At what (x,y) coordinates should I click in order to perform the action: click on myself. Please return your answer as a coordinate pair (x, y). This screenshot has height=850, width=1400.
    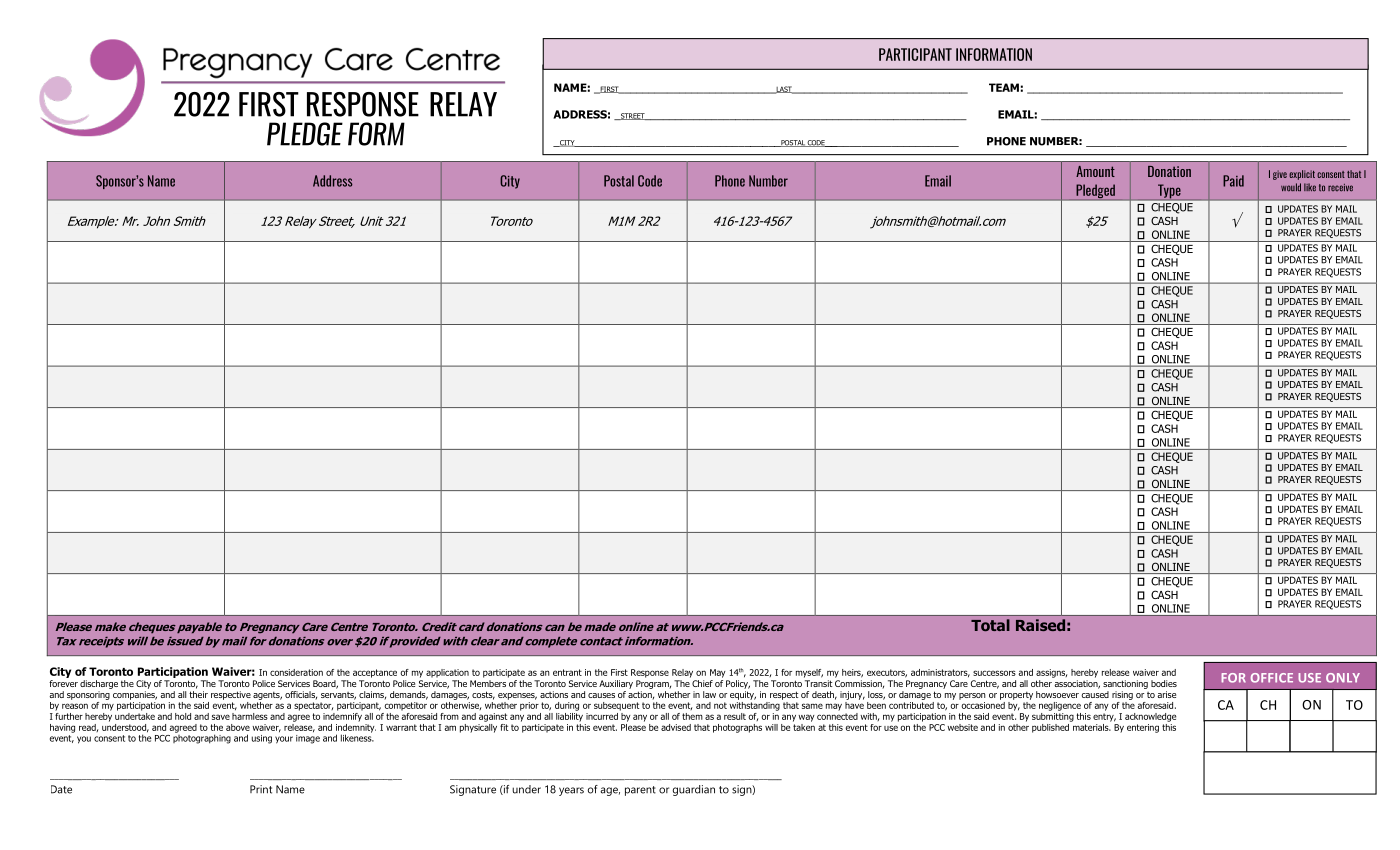
    Looking at the image, I should click on (809, 673).
